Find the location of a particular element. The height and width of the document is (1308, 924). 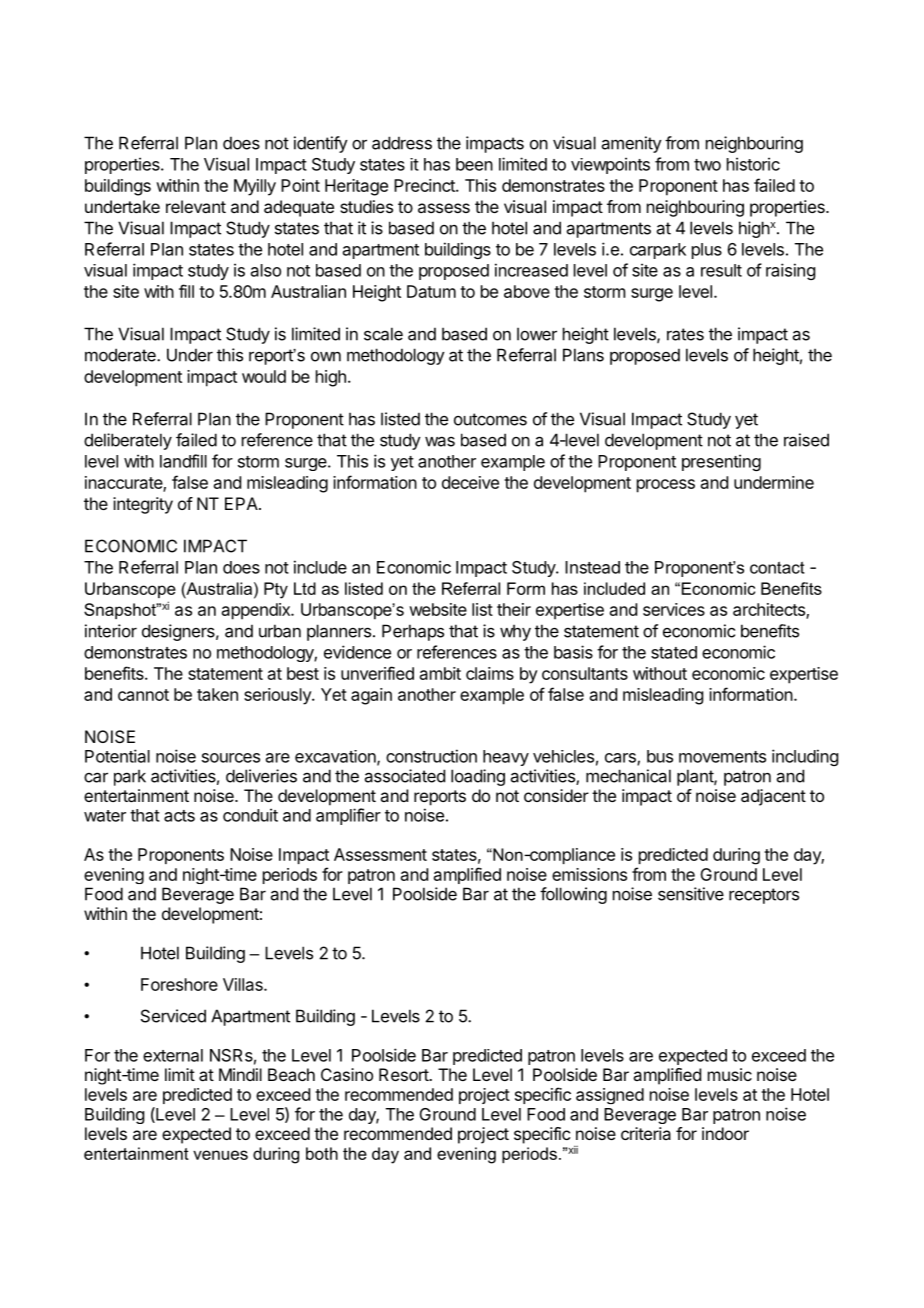

following is located at coordinates (573, 895).
